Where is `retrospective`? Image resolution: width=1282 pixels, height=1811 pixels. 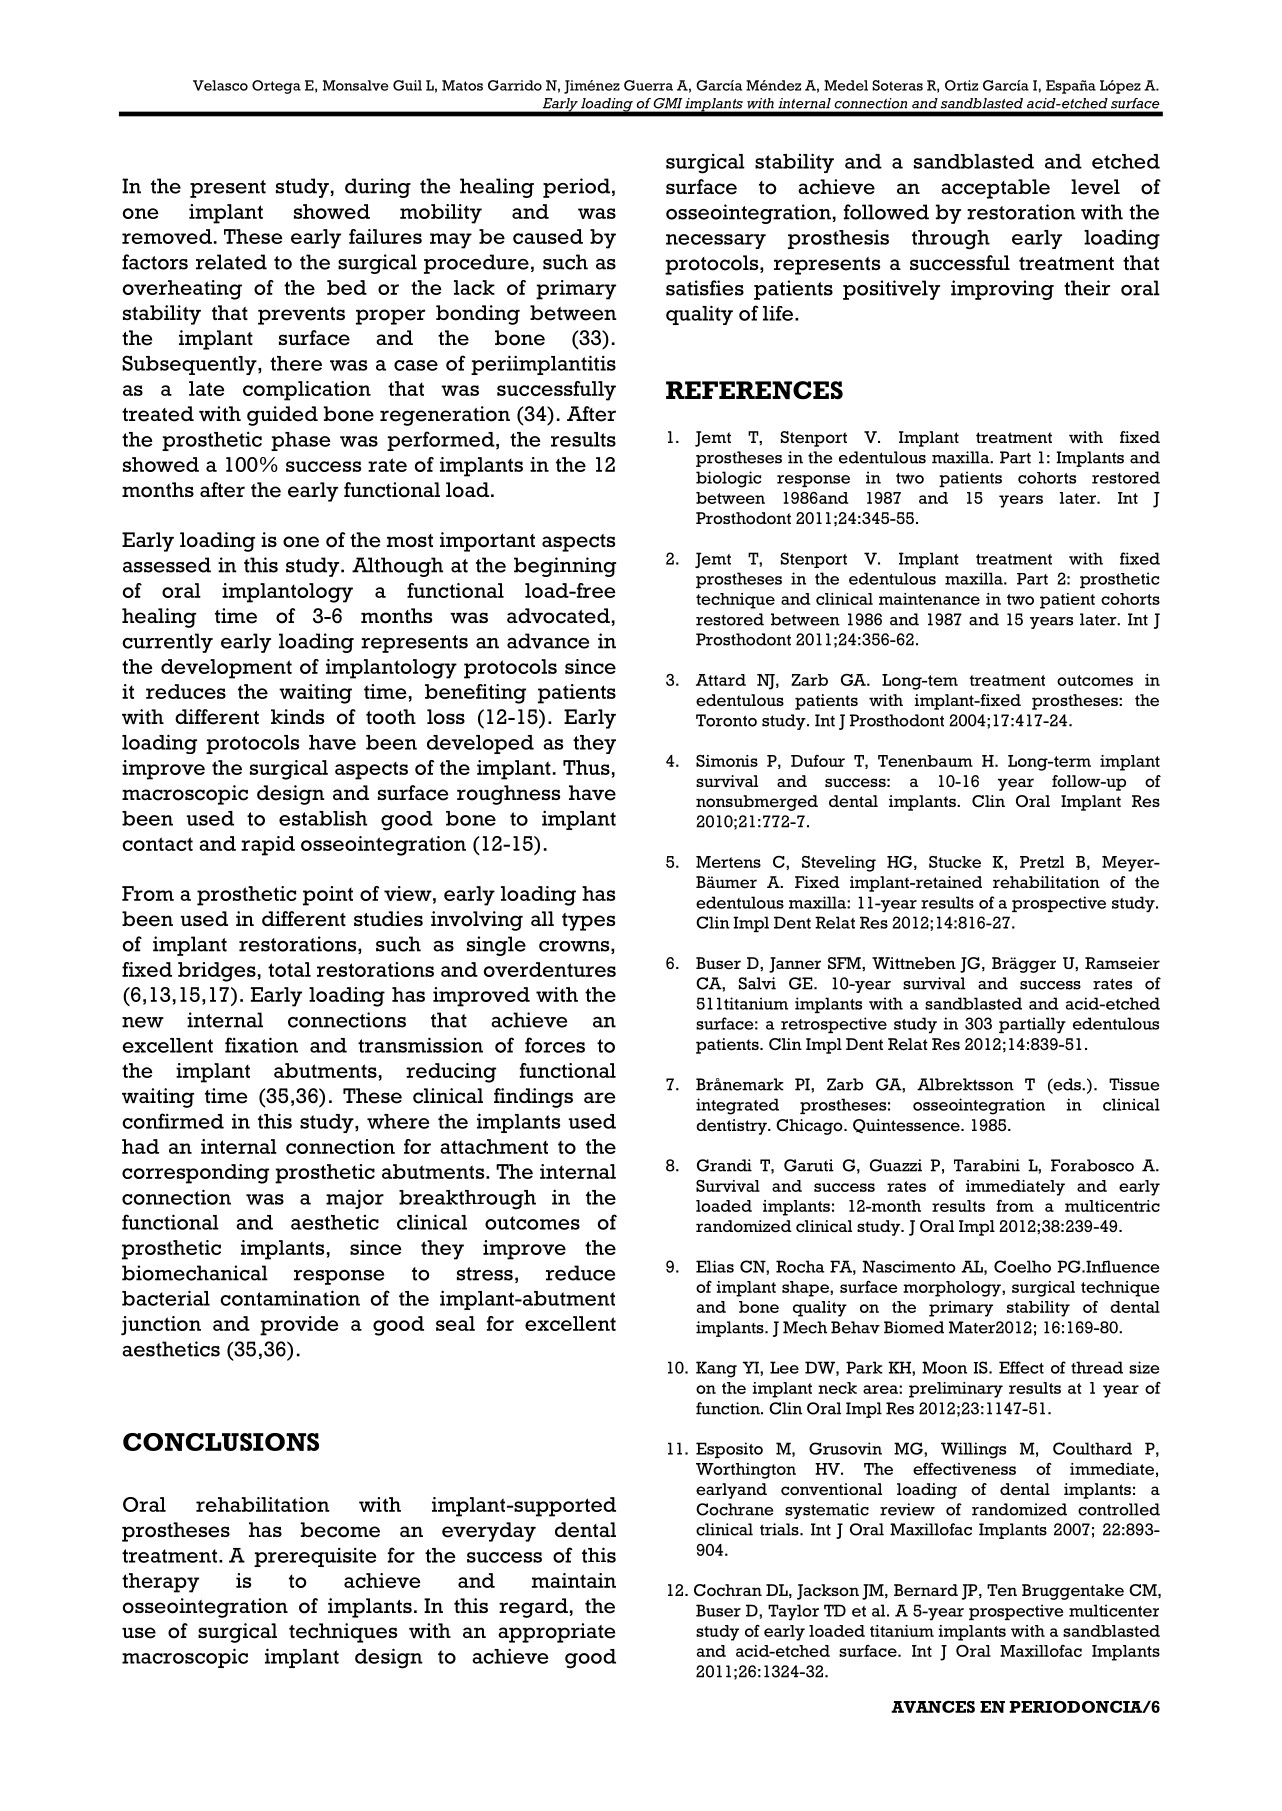 retrospective is located at coordinates (834, 1025).
